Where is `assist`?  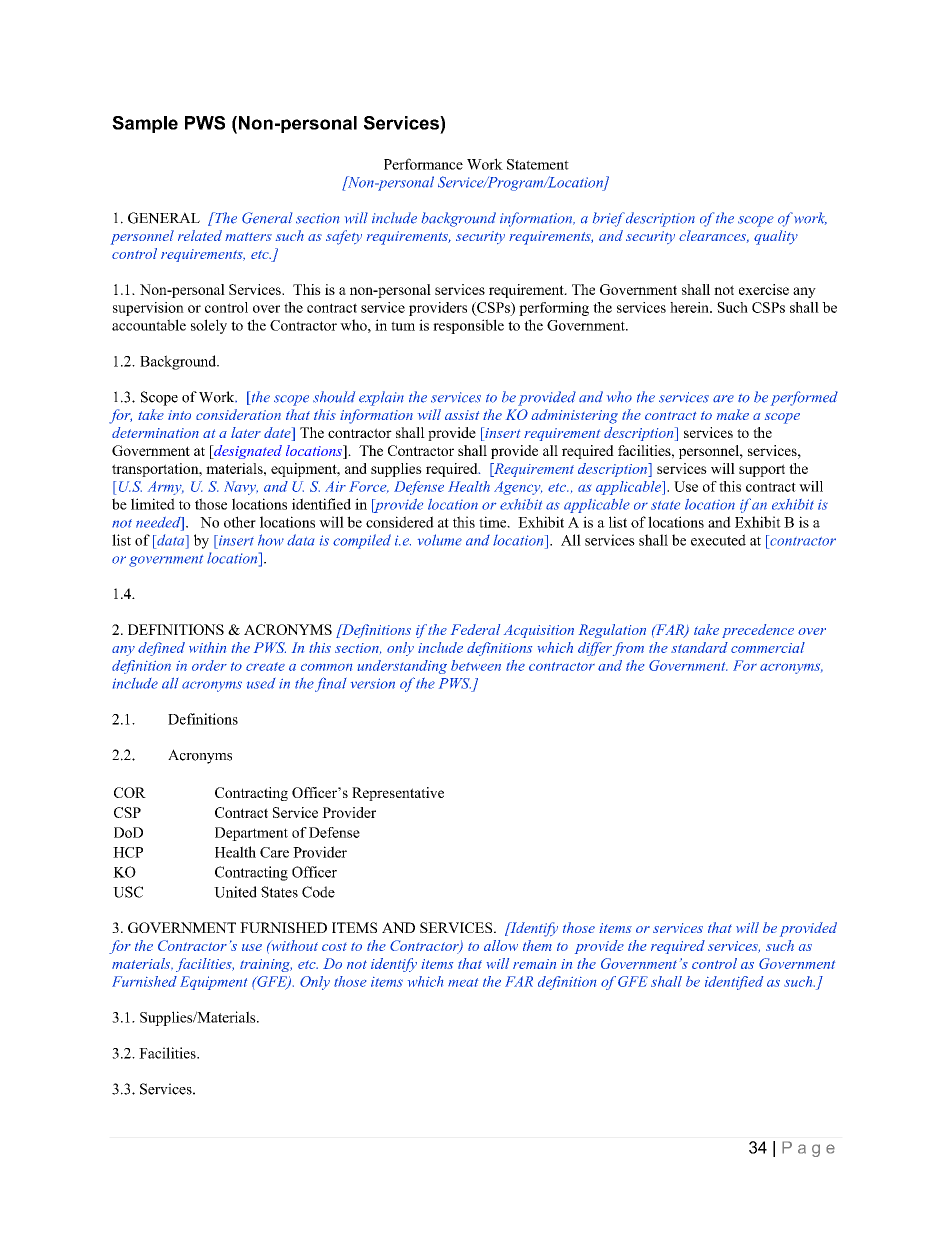
assist is located at coordinates (462, 415).
